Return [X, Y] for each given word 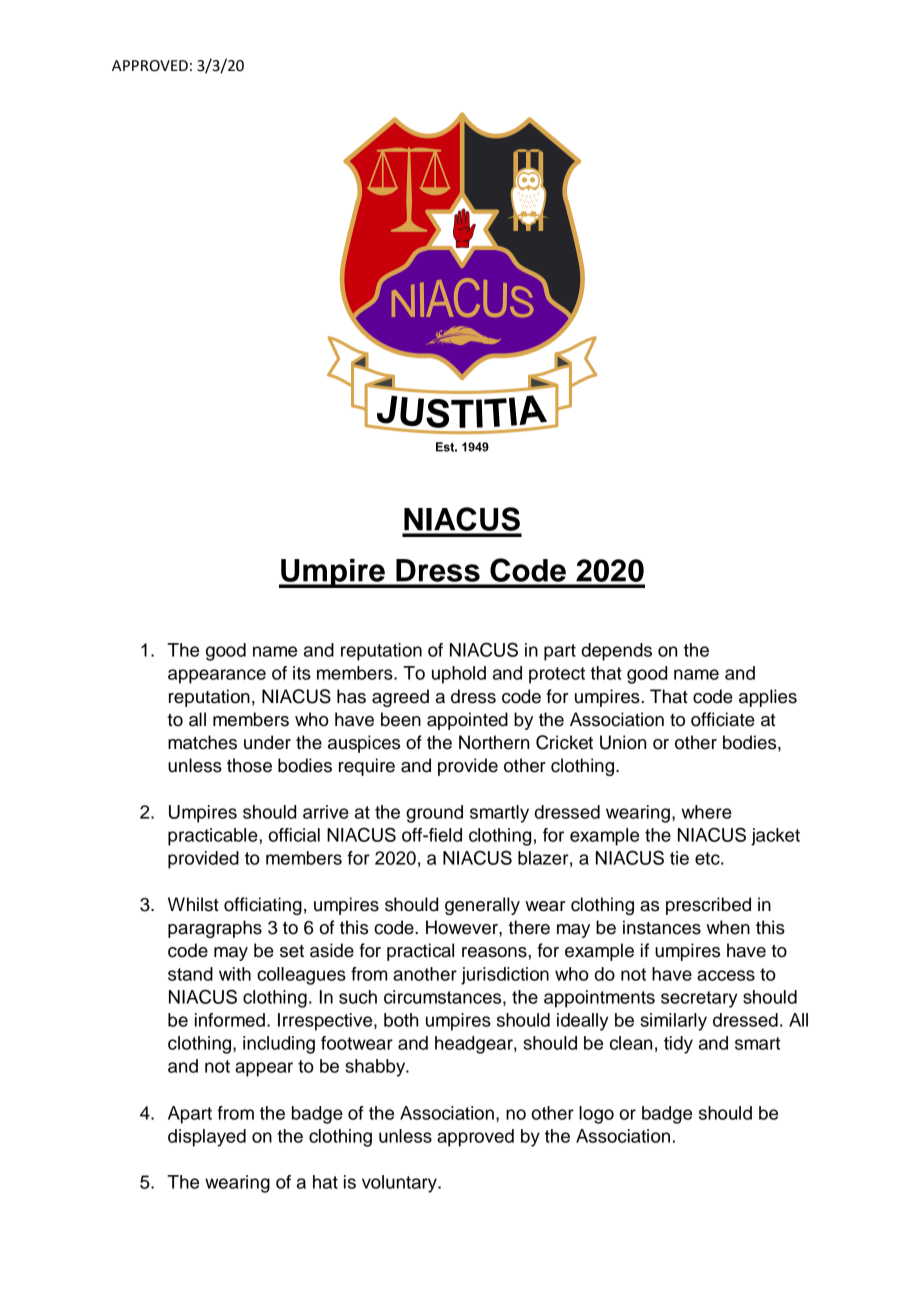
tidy [678, 1045]
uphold [459, 675]
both [401, 1020]
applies [768, 698]
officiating [263, 906]
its [302, 673]
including [279, 1045]
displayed [207, 1138]
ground [434, 814]
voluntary [400, 1184]
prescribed [708, 906]
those [249, 765]
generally [482, 906]
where [706, 812]
